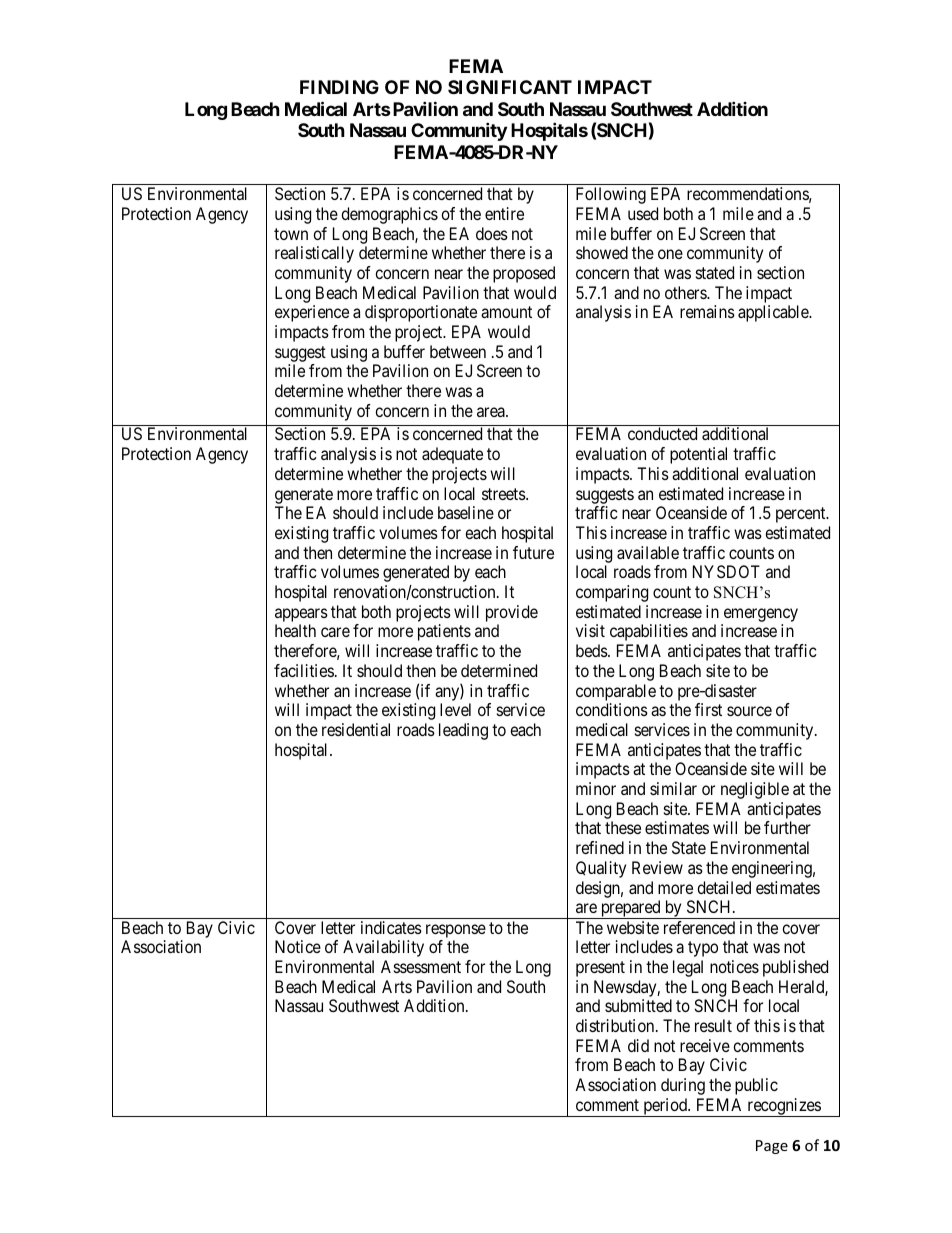  Describe the element at coordinates (339, 87) in the page. I see `FINDING` at that location.
